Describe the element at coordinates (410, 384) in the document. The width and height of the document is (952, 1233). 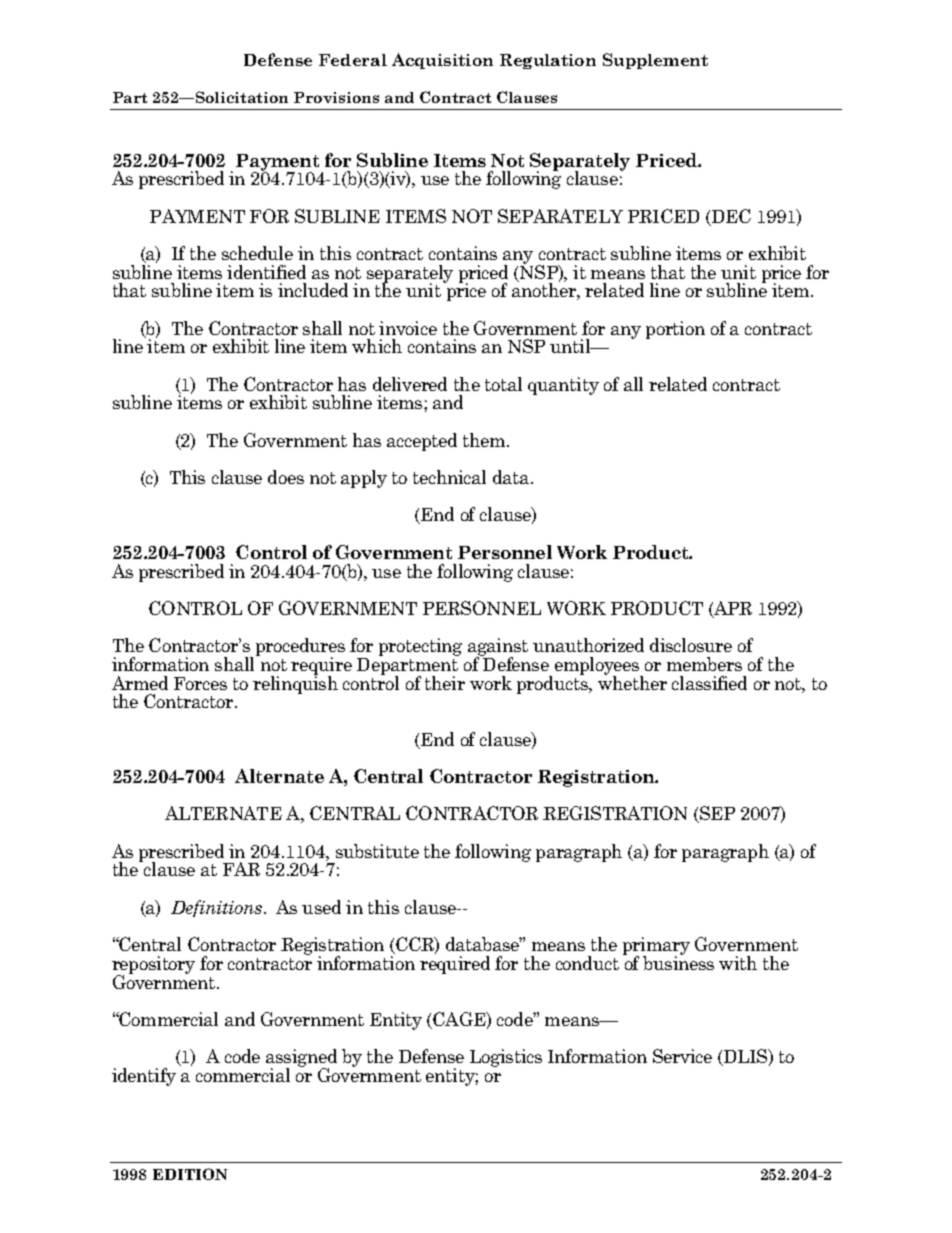
I see `delivered` at that location.
